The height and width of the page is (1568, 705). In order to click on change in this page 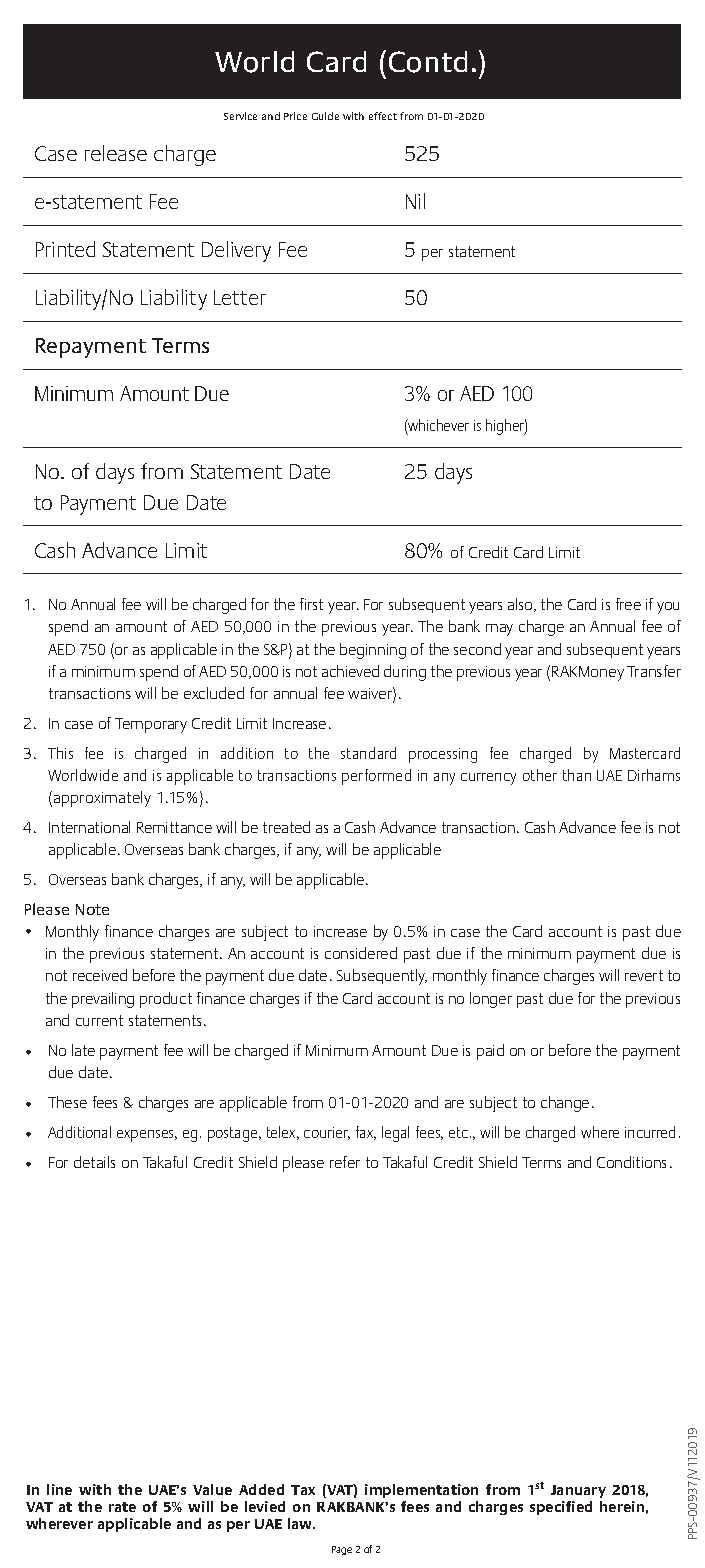, I will do `click(565, 1104)`.
